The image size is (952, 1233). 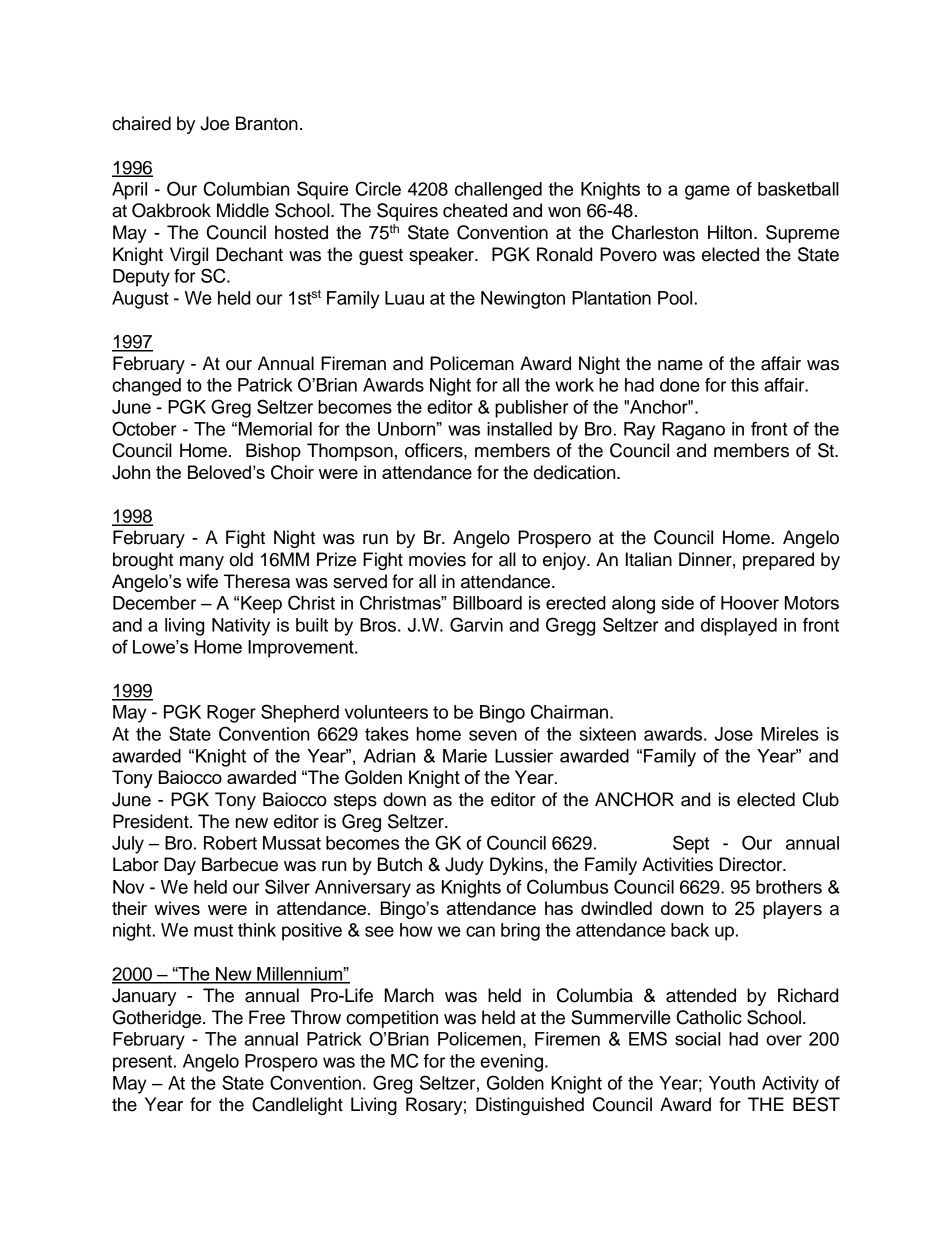 What do you see at coordinates (146, 387) in the document?
I see `changed` at bounding box center [146, 387].
